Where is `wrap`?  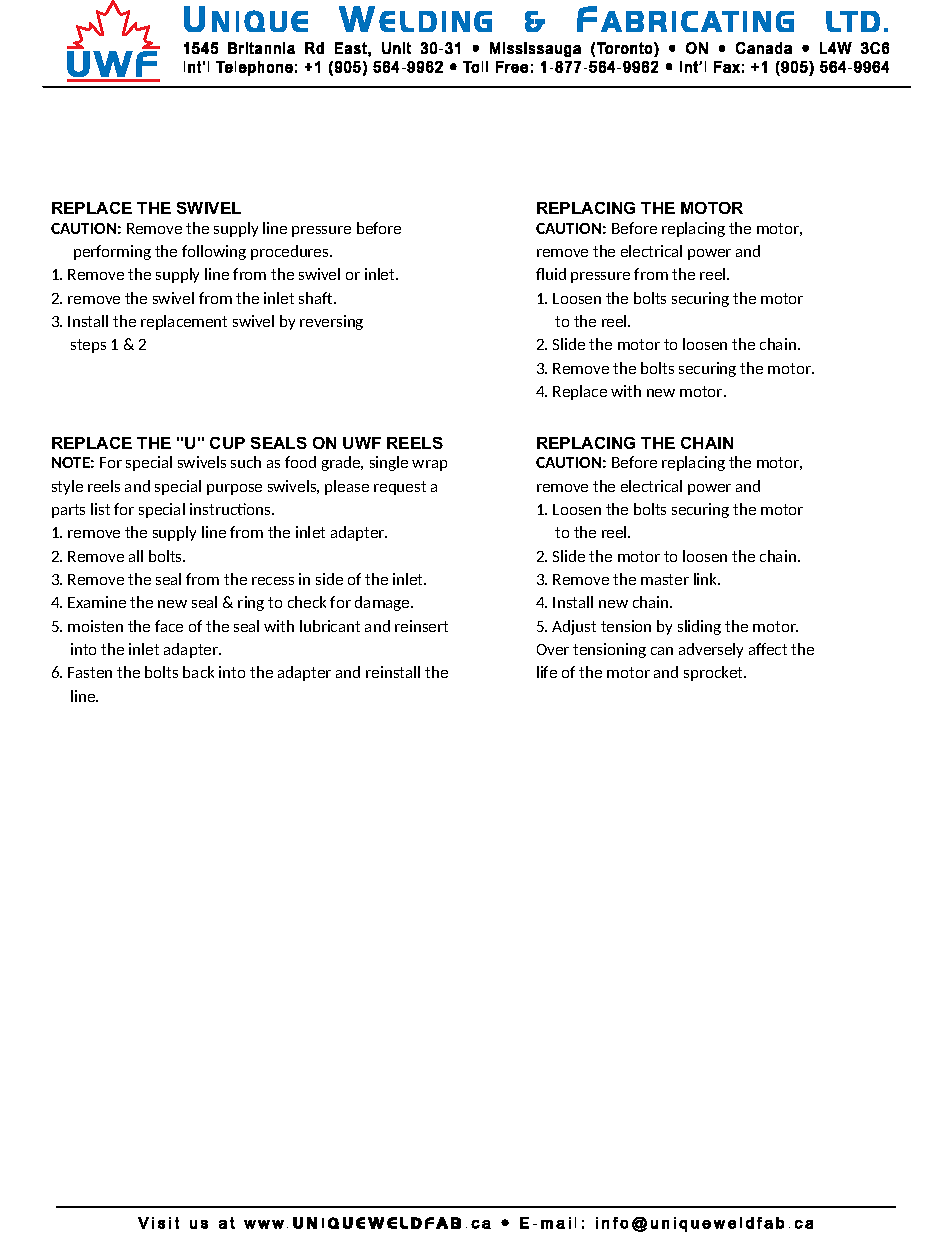 wrap is located at coordinates (429, 465).
